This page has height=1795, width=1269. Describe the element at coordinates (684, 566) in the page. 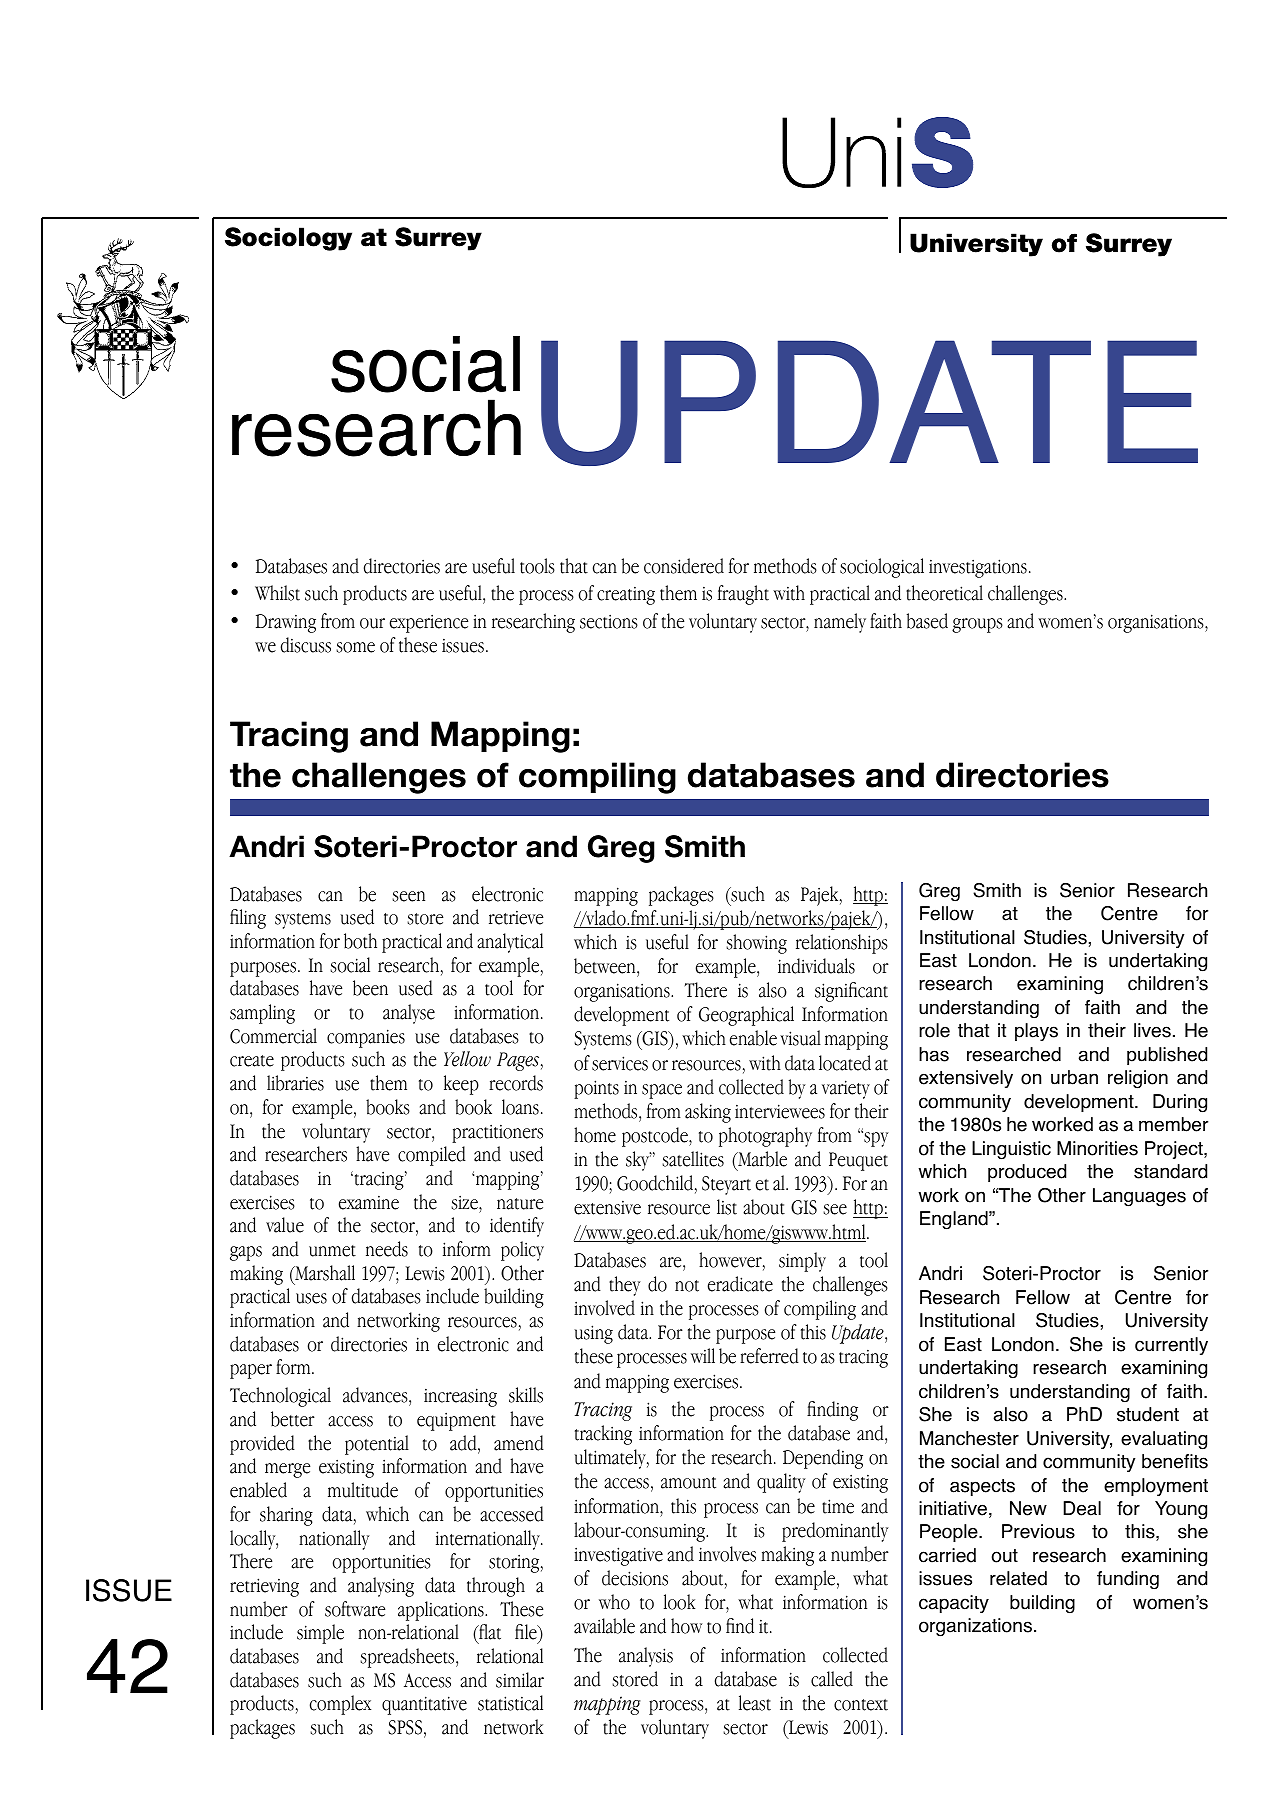

I see `considered` at that location.
